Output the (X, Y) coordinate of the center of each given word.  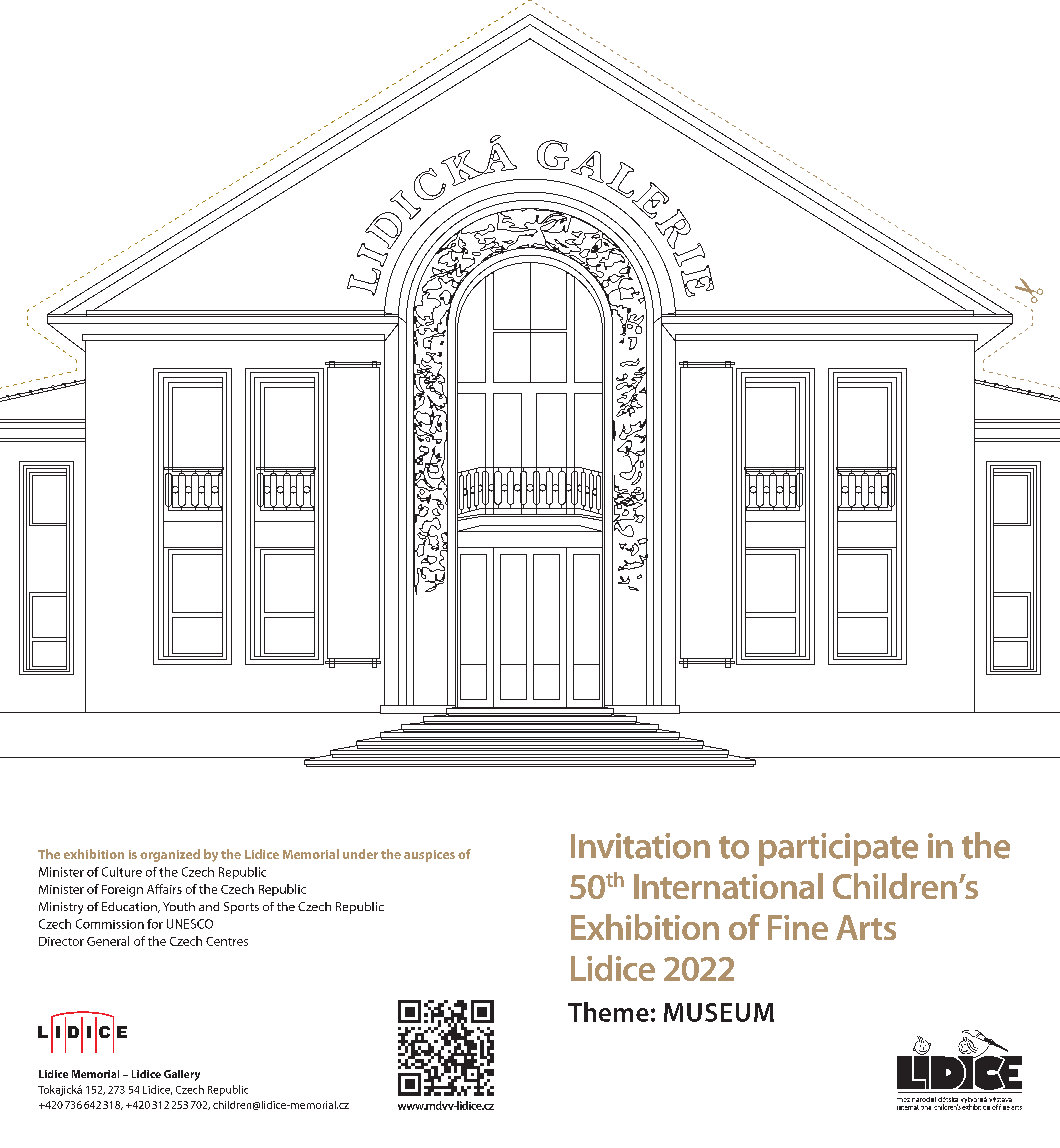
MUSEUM (719, 1012)
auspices (429, 856)
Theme (608, 1012)
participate (838, 849)
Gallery (182, 1075)
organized (170, 855)
